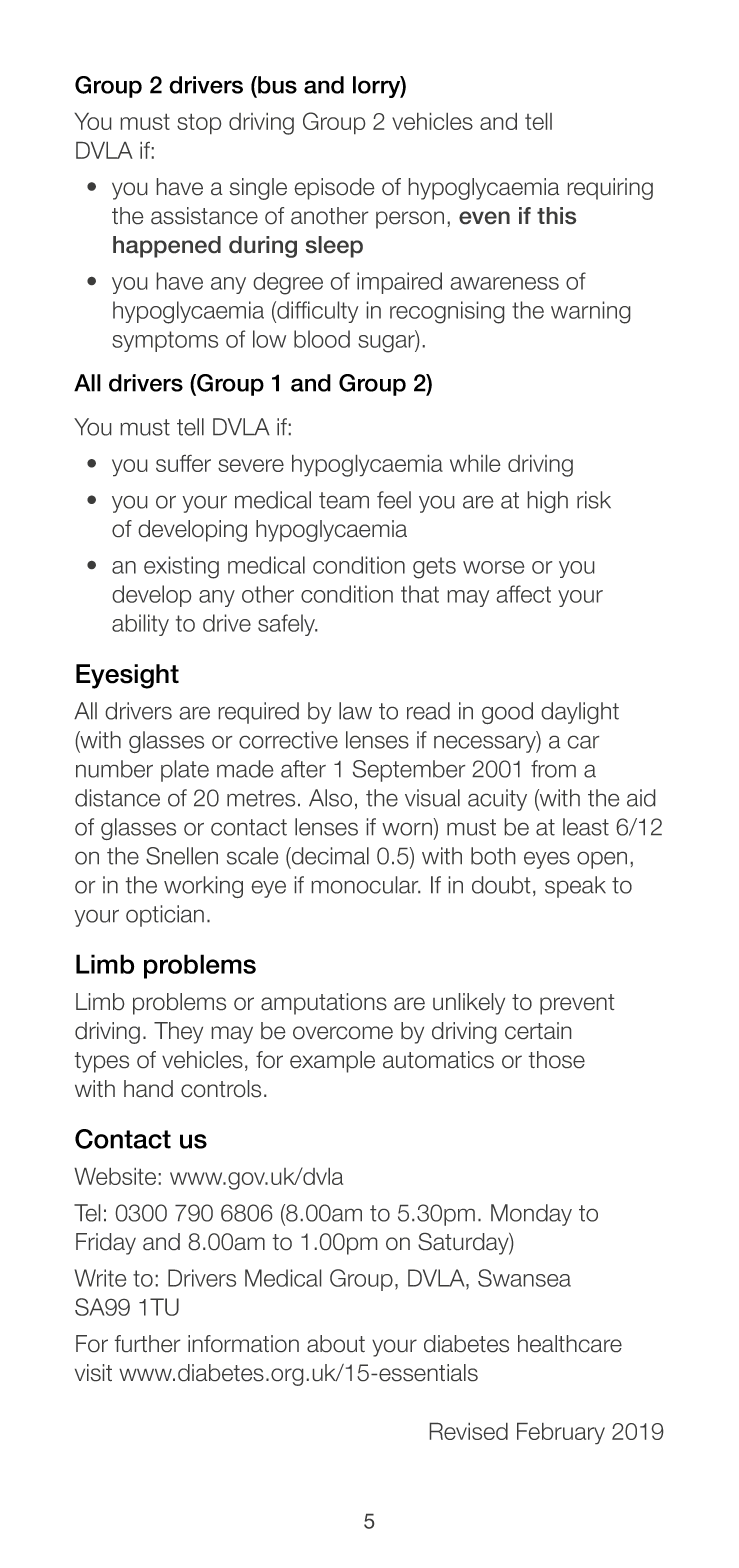 The width and height of the screenshot is (739, 1568). Describe the element at coordinates (355, 711) in the screenshot. I see `law` at that location.
